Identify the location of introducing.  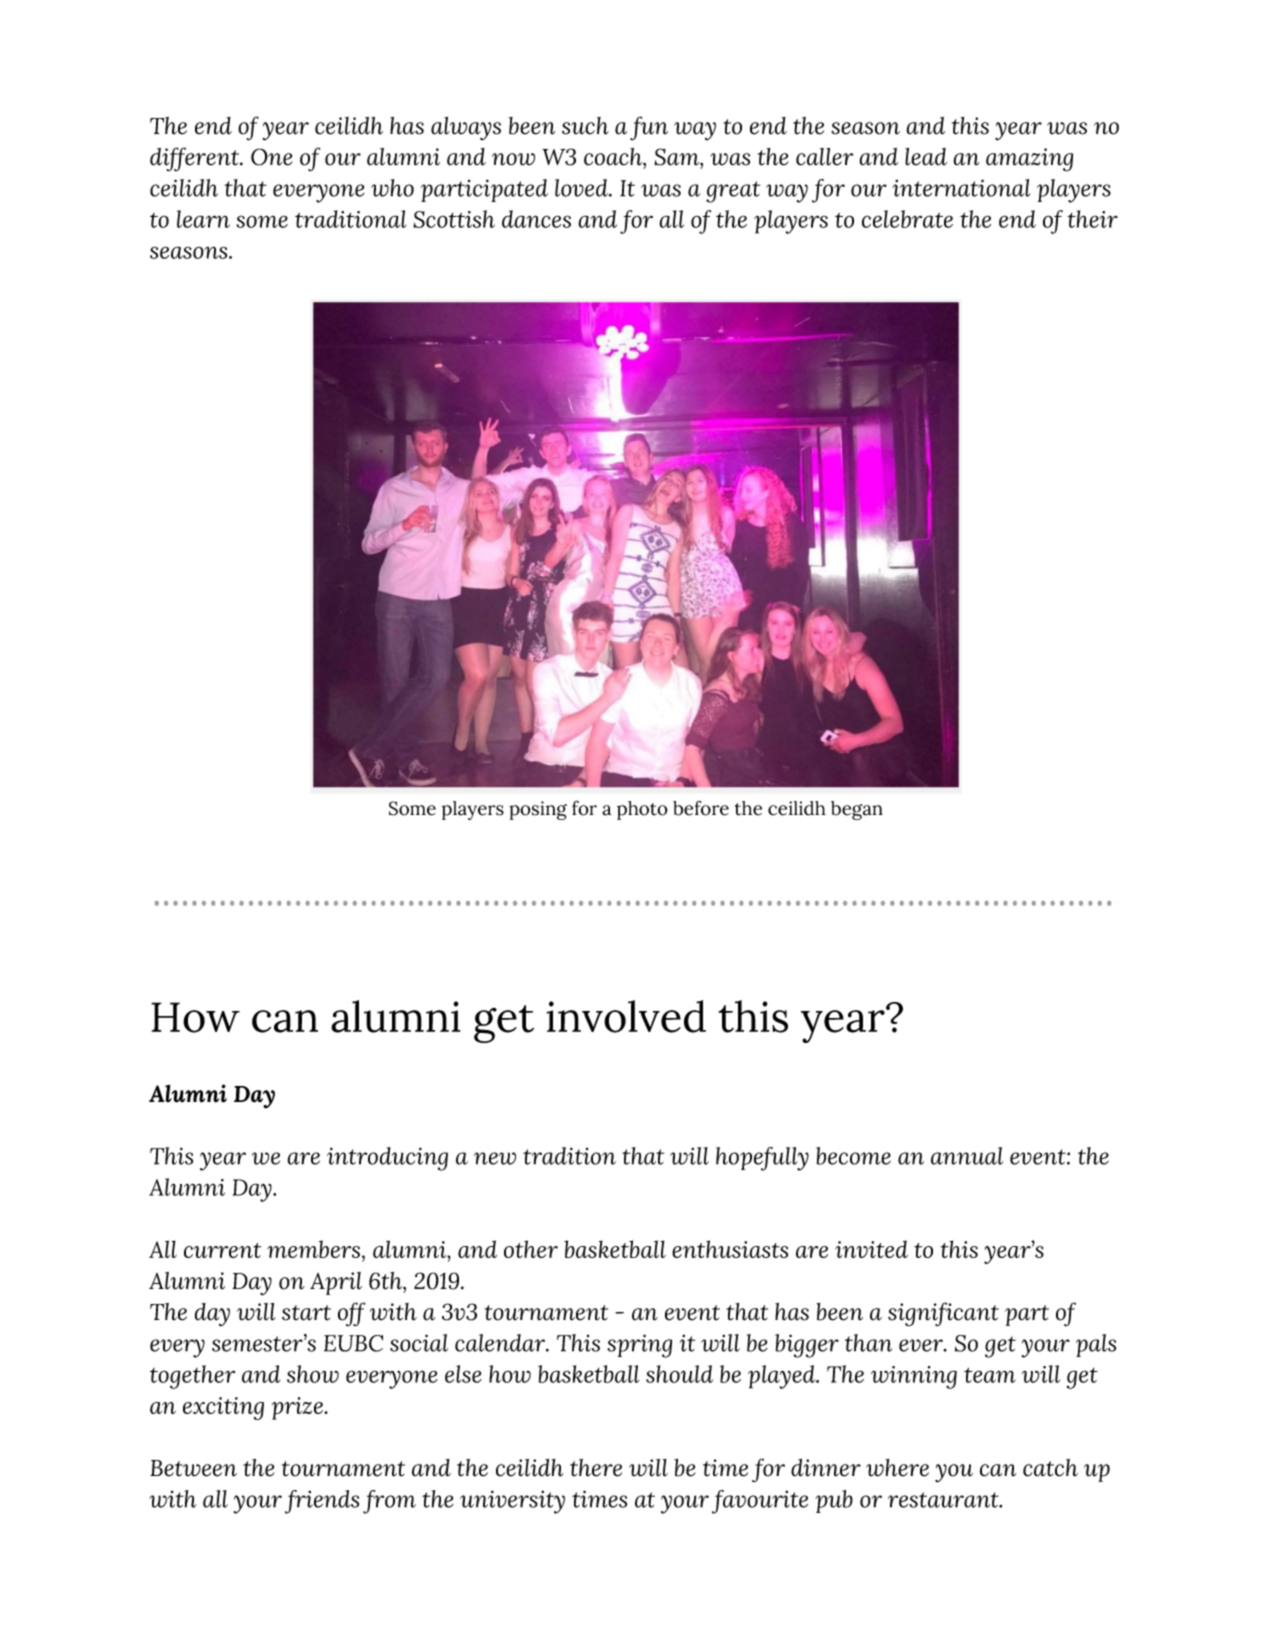
(387, 1159).
